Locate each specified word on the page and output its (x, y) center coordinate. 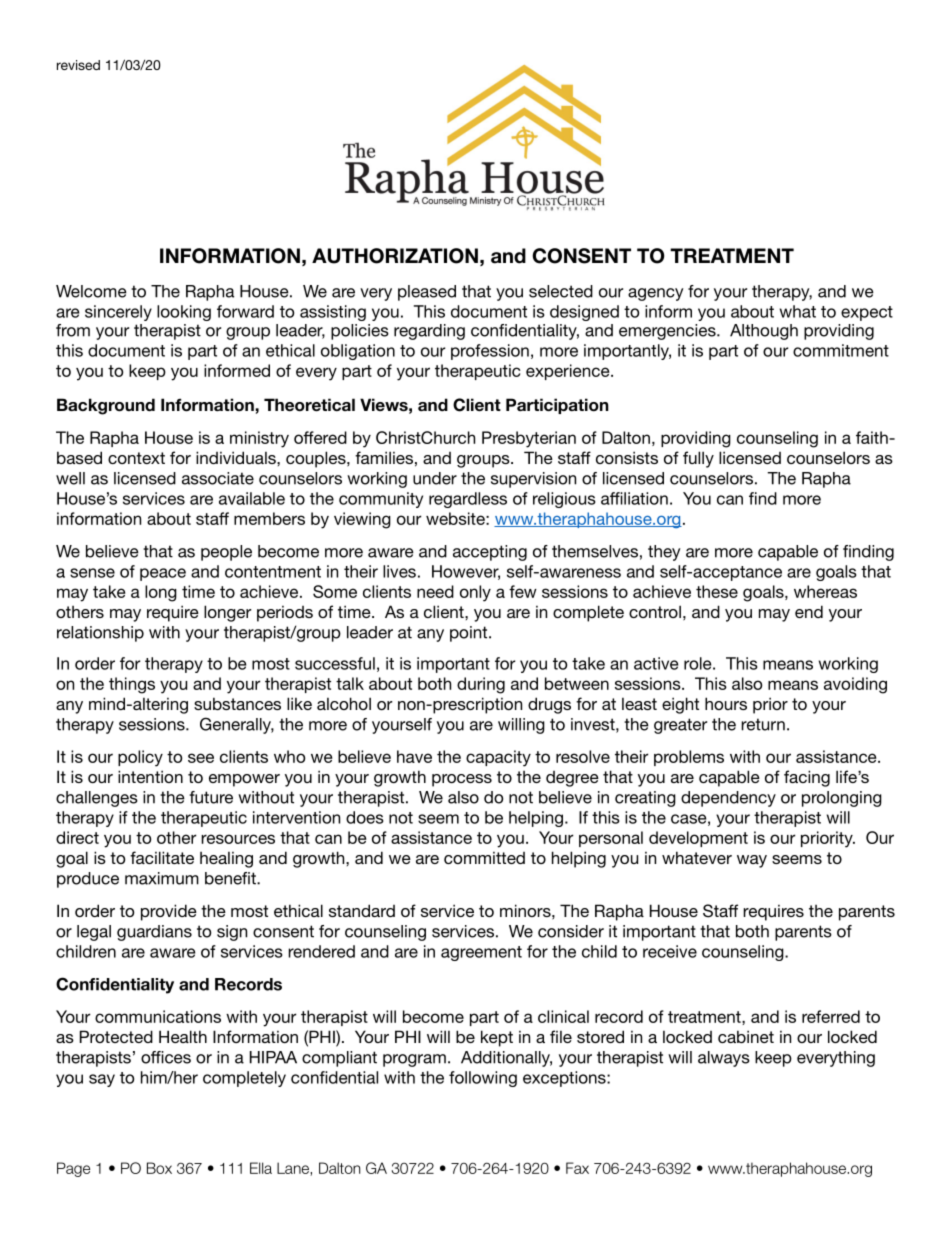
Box (159, 1168)
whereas (825, 591)
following (483, 1079)
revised (78, 65)
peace (163, 574)
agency (655, 294)
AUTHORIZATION (395, 256)
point (470, 634)
